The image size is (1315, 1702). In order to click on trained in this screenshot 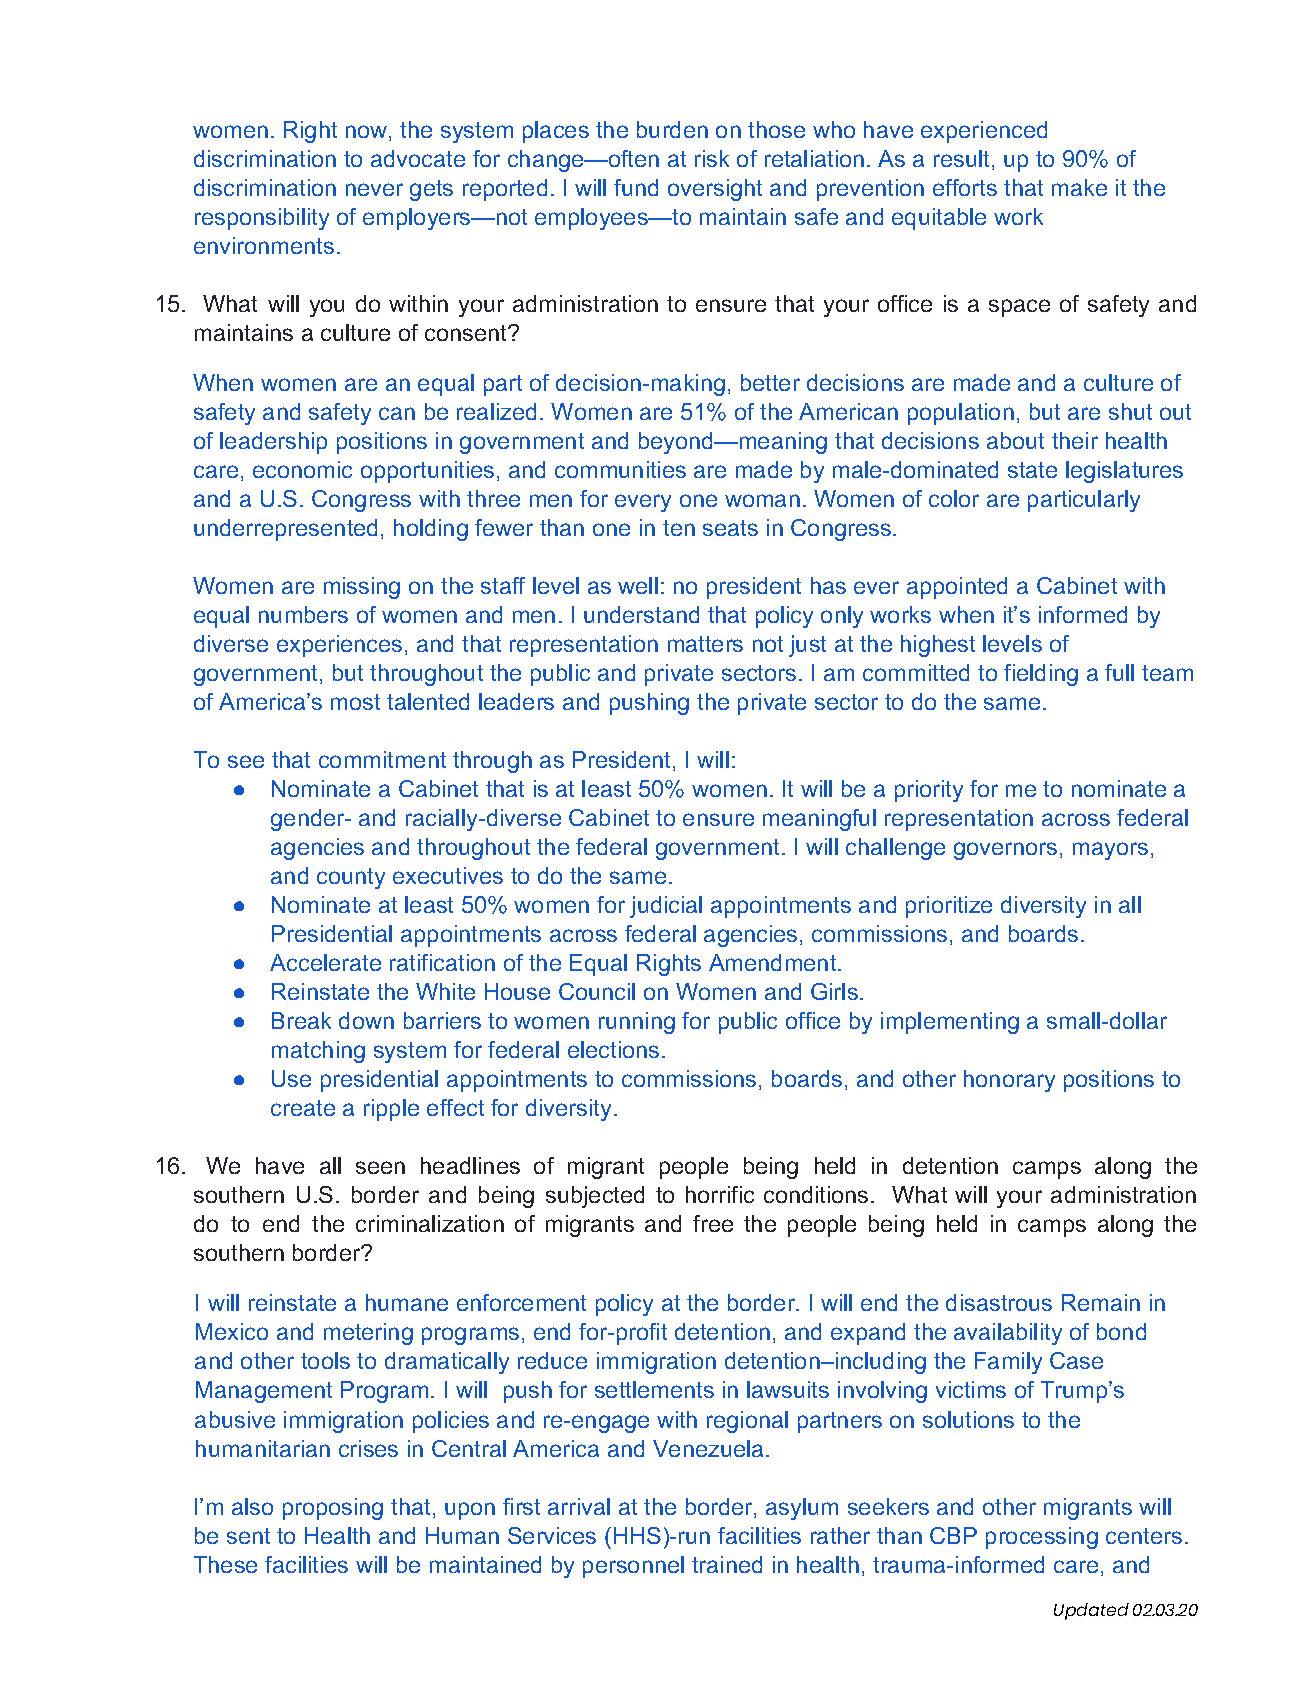, I will do `click(727, 1564)`.
